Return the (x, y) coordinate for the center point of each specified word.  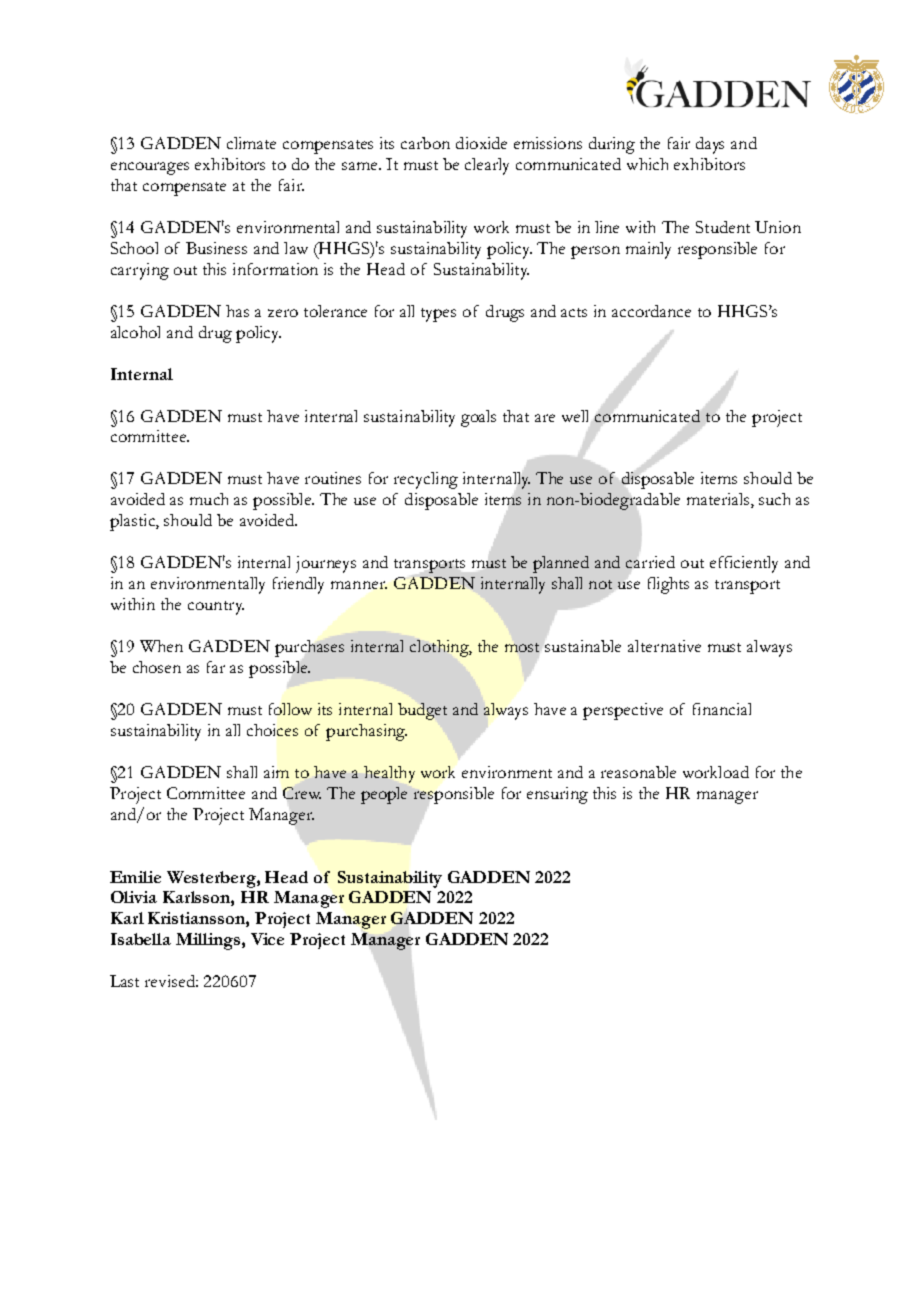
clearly (487, 166)
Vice (267, 939)
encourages (150, 168)
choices (272, 730)
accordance (651, 311)
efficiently (744, 564)
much (209, 499)
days (710, 145)
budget (422, 711)
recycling (426, 480)
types (438, 315)
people (384, 795)
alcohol (135, 332)
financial (722, 709)
